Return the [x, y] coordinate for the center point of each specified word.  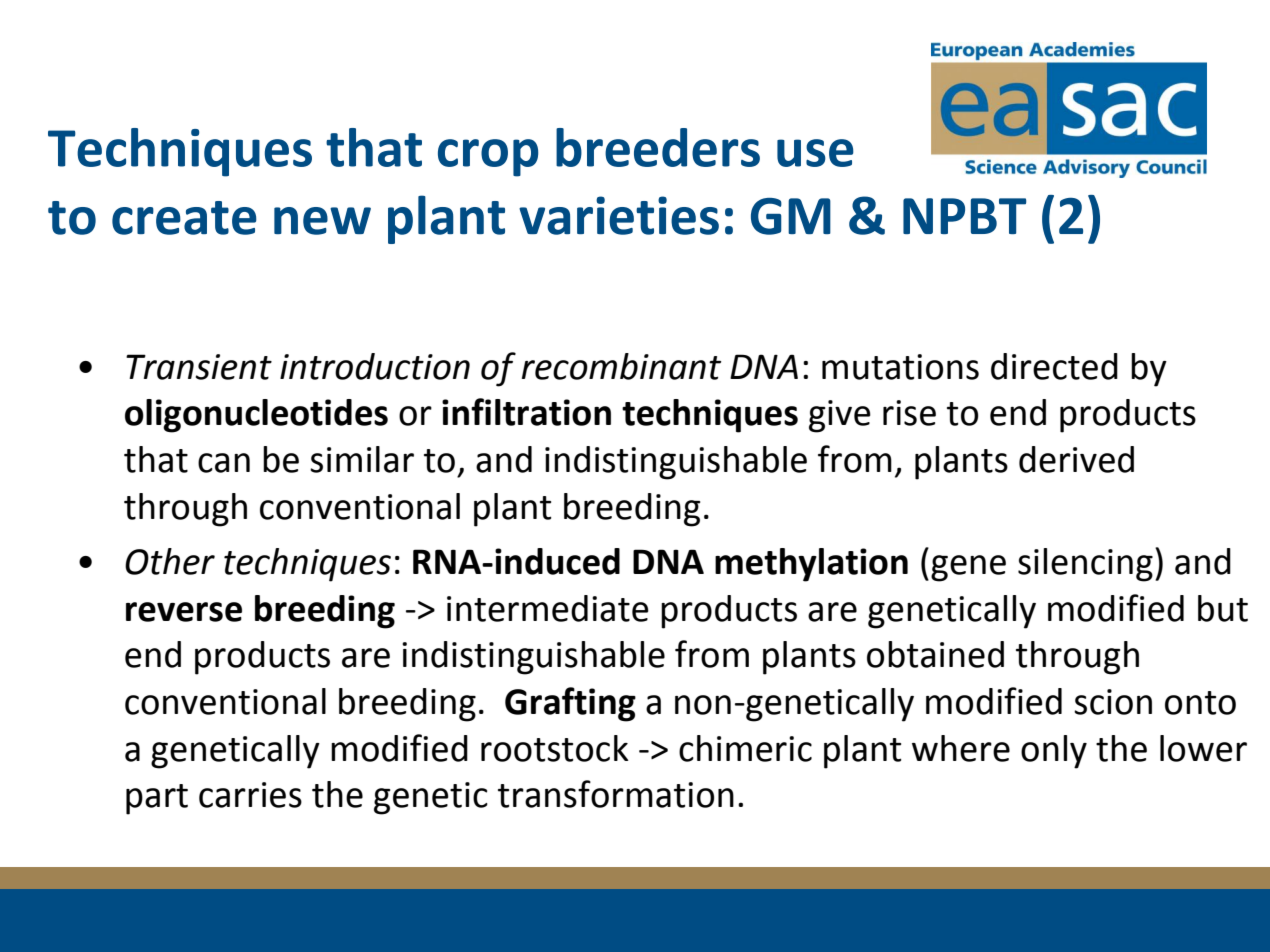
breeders [658, 147]
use [815, 153]
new [322, 221]
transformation [616, 794]
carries [250, 795]
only [1054, 752]
